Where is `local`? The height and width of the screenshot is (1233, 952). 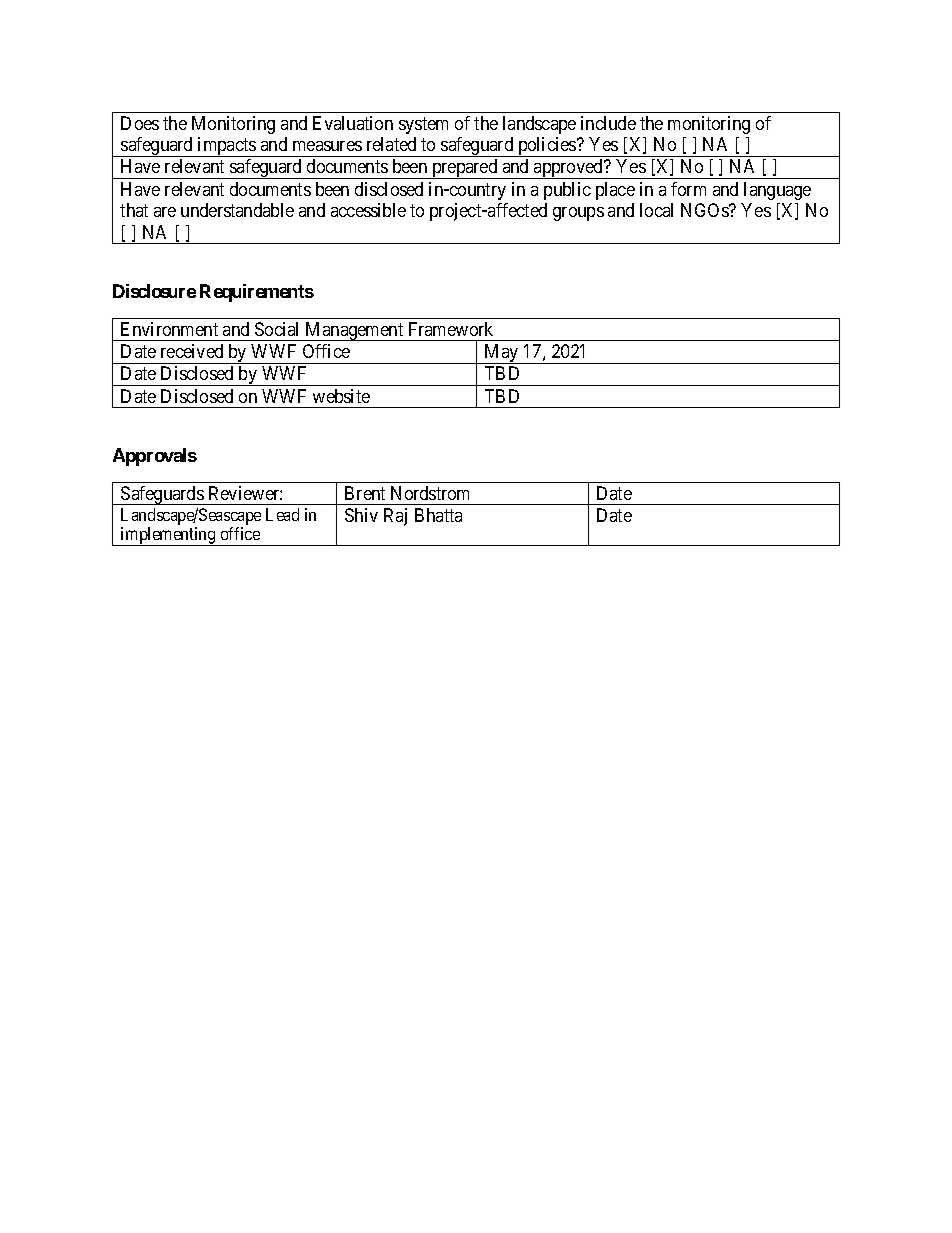 local is located at coordinates (656, 210).
